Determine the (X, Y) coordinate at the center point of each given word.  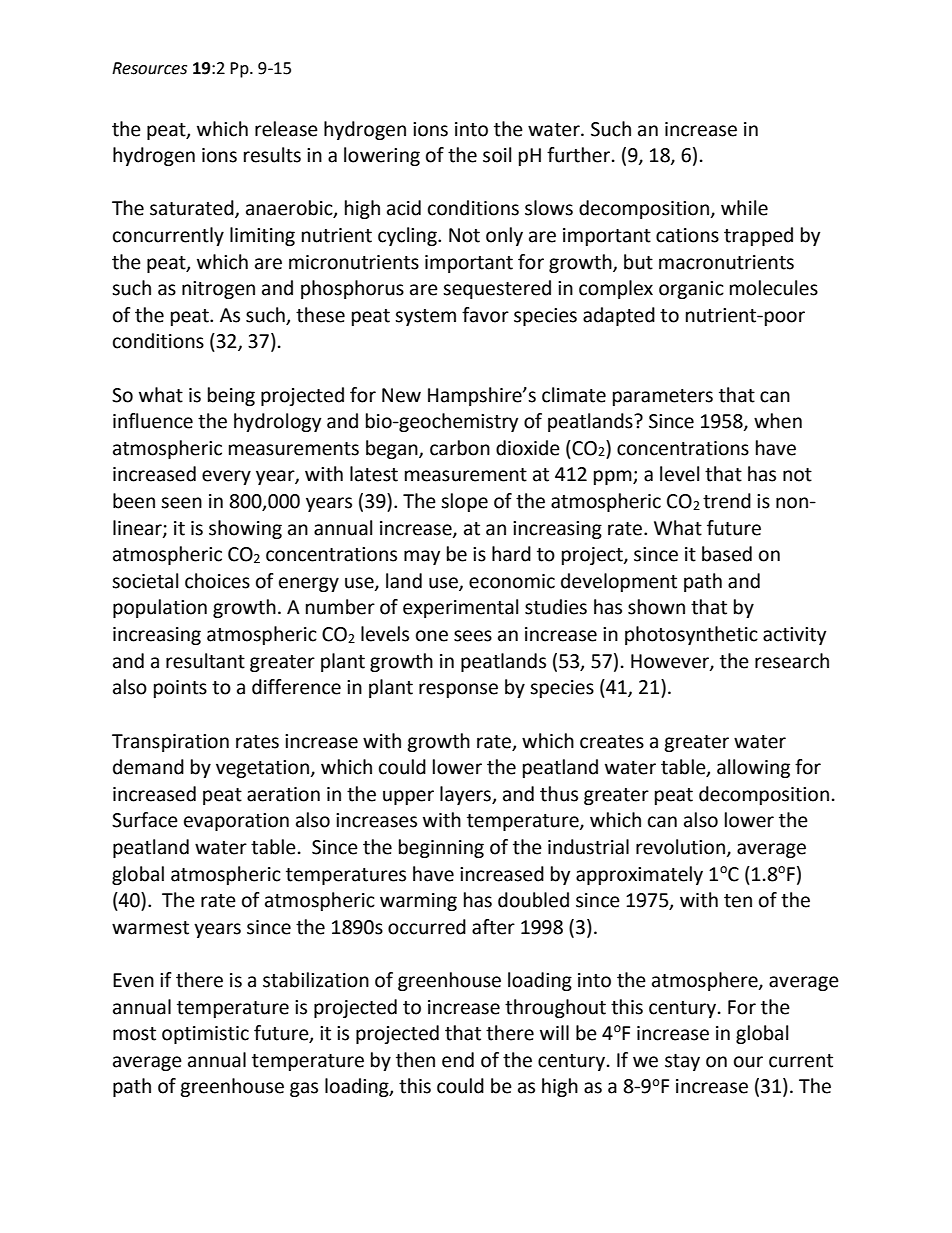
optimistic (205, 1035)
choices (217, 581)
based (727, 554)
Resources (149, 68)
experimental (460, 608)
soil (497, 155)
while (744, 208)
